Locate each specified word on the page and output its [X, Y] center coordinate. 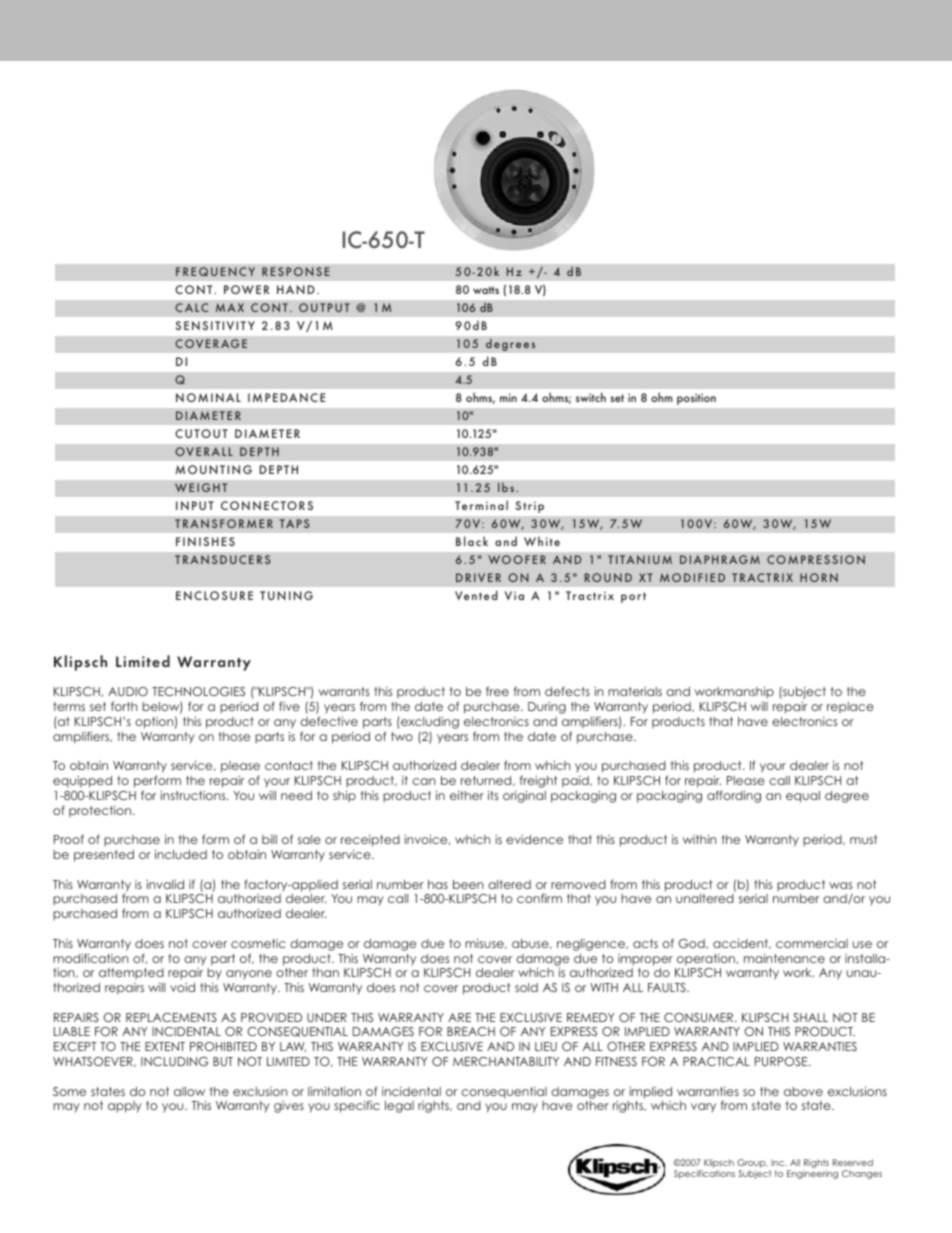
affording [734, 796]
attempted [131, 974]
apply [125, 1107]
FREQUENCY [215, 272]
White [542, 541]
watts [486, 290]
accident [742, 943]
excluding [429, 723]
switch [591, 397]
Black [472, 541]
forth [124, 706]
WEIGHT [201, 487]
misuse [485, 944]
